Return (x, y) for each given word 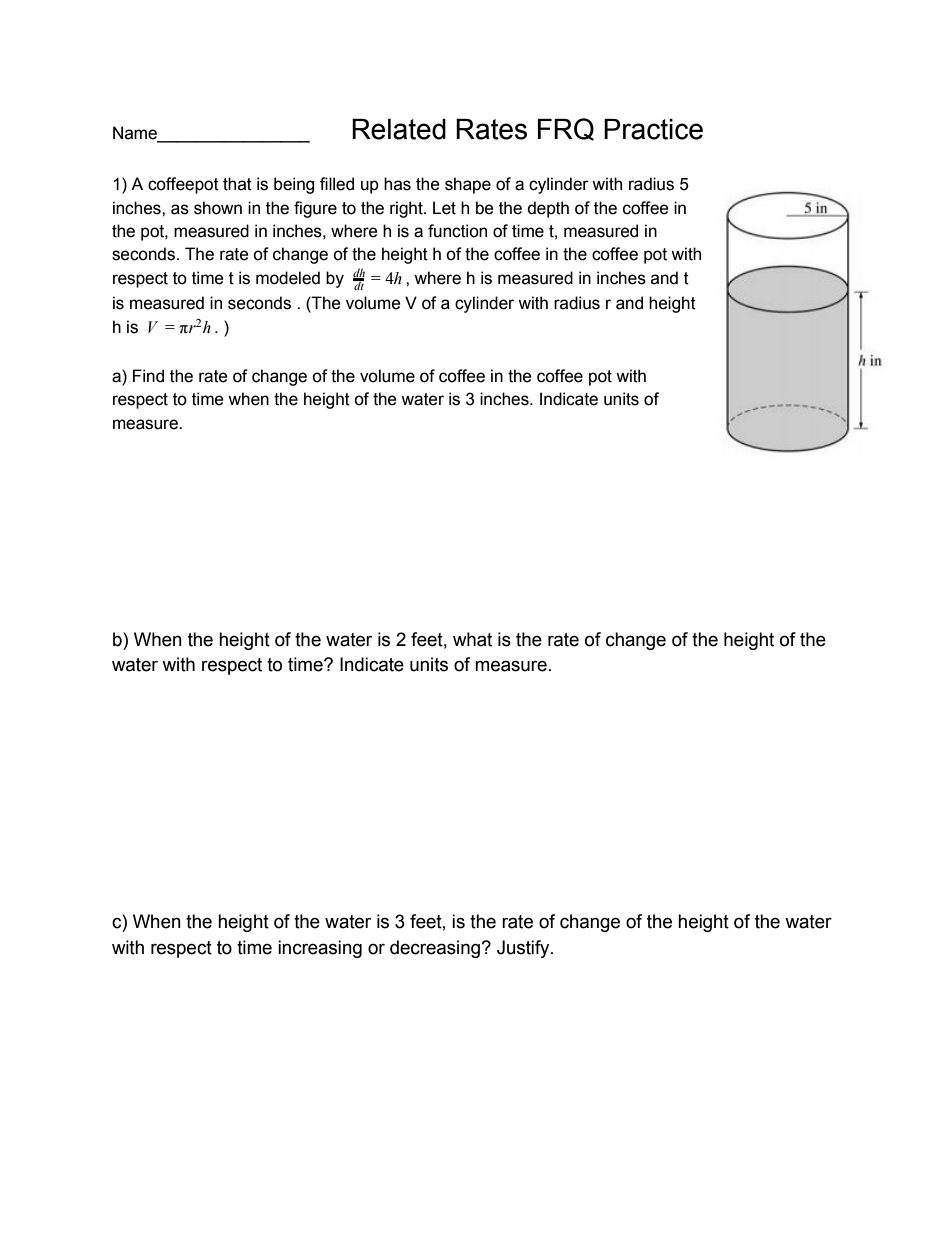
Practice (653, 129)
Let (444, 208)
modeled (288, 278)
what (472, 639)
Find (148, 376)
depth (548, 209)
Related (399, 129)
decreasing (436, 949)
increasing (320, 949)
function (457, 231)
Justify (524, 949)
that (237, 184)
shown (218, 208)
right (407, 209)
